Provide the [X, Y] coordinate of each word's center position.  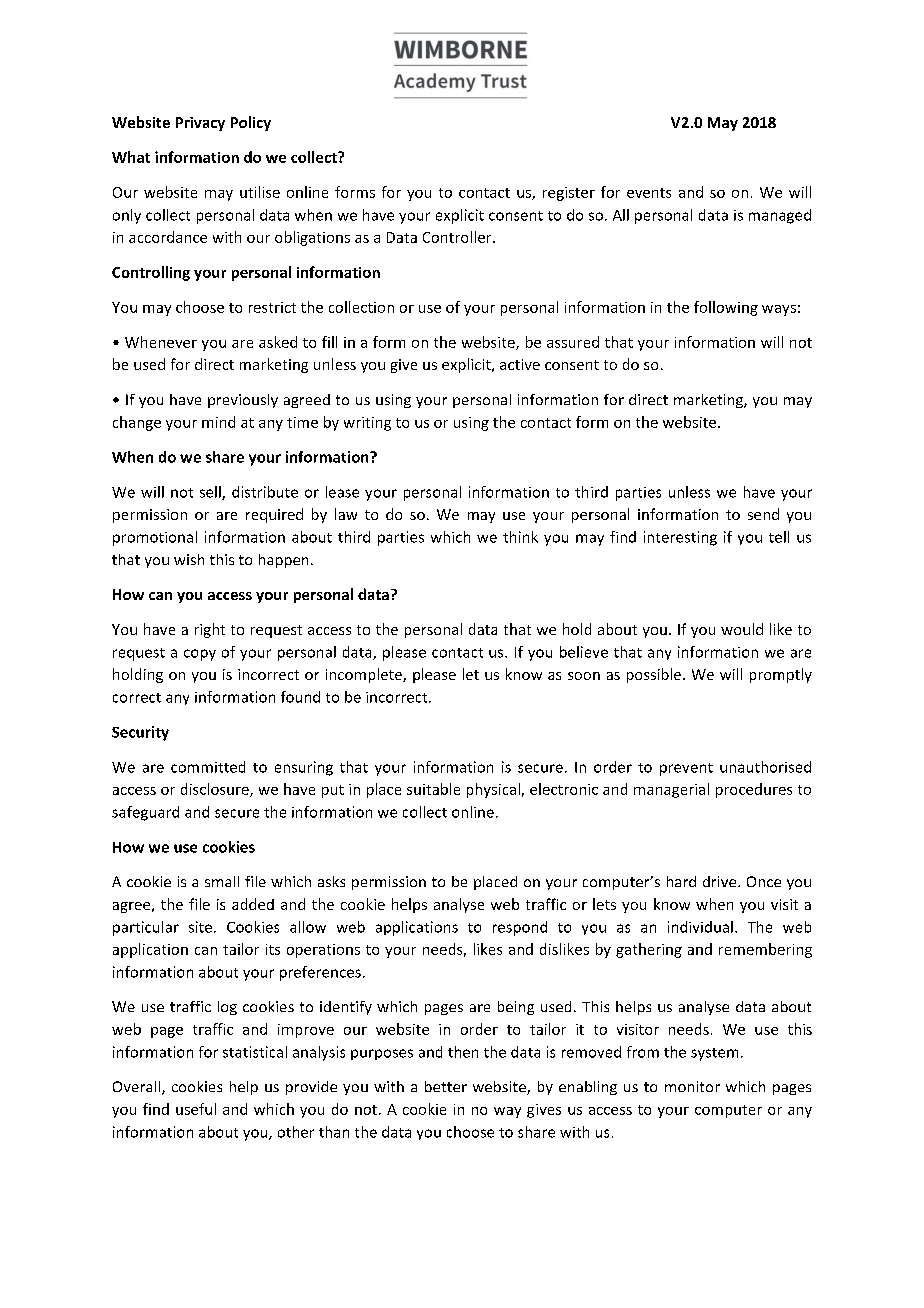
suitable [433, 789]
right [210, 630]
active [520, 364]
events [649, 193]
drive [721, 881]
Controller [458, 237]
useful [196, 1109]
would [742, 629]
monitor [692, 1086]
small [222, 881]
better [446, 1086]
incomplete [365, 675]
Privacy [200, 124]
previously [243, 401]
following [726, 308]
